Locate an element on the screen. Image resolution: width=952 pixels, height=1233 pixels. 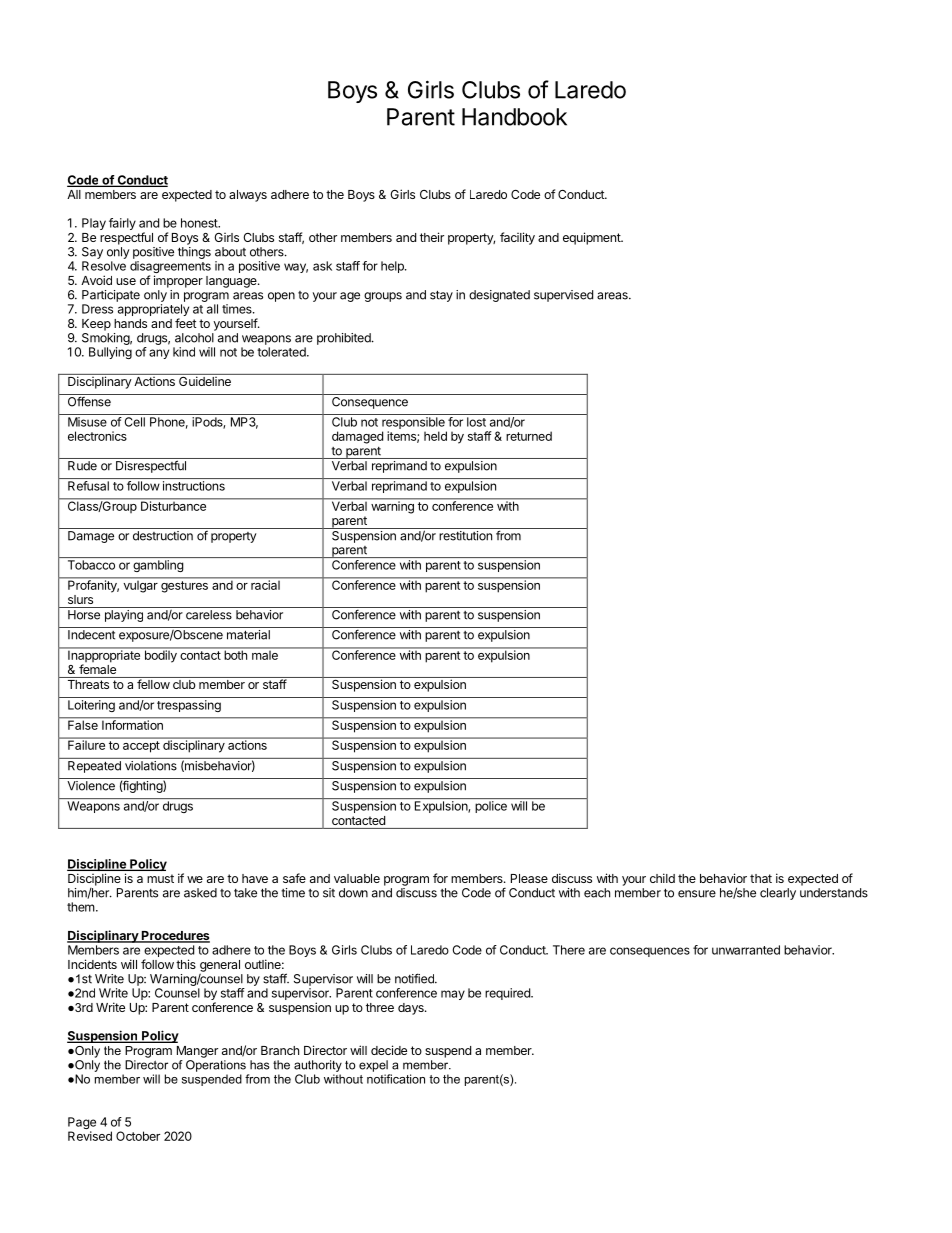
notification is located at coordinates (396, 1079).
